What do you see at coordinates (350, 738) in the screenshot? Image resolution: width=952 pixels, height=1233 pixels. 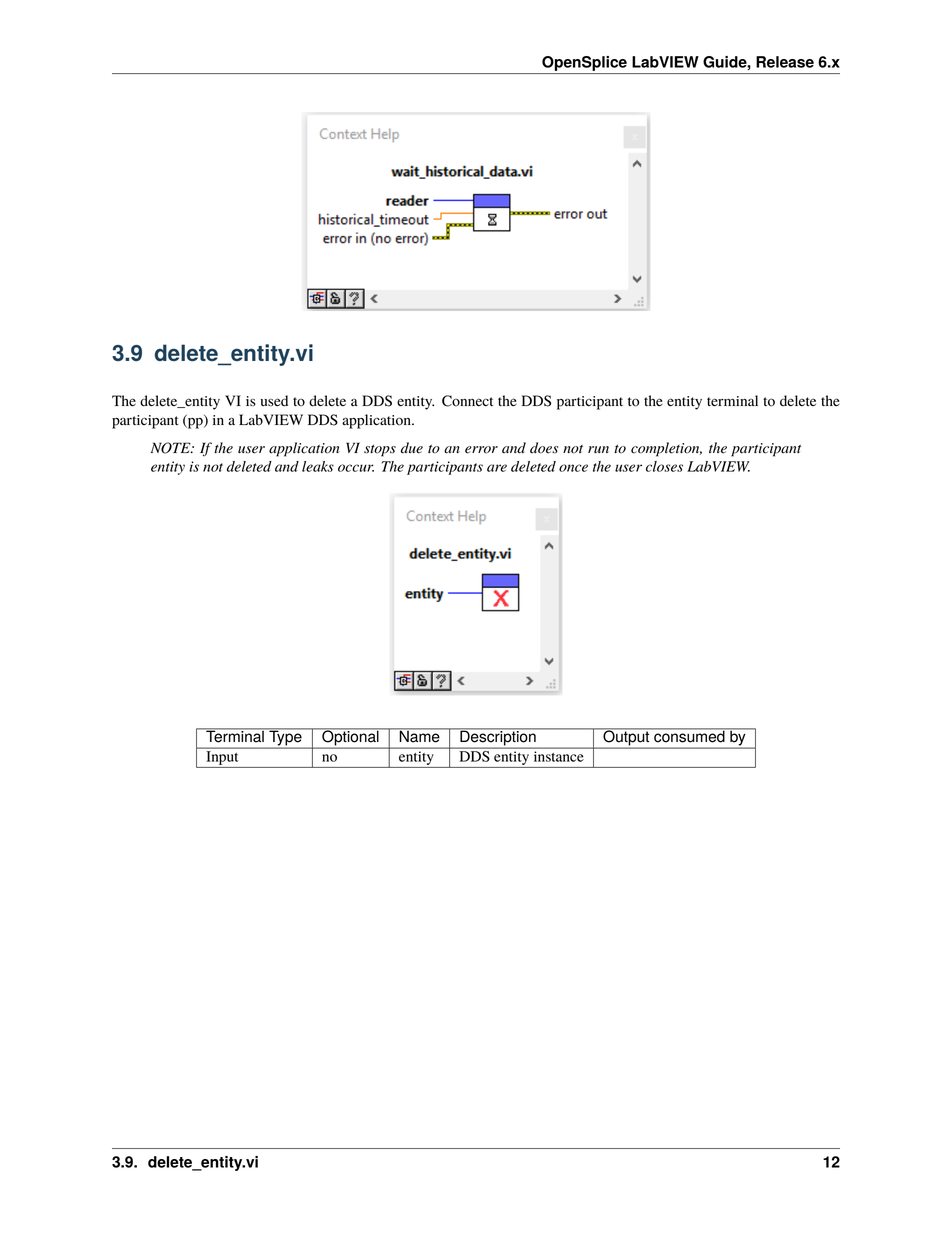 I see `Optional` at bounding box center [350, 738].
